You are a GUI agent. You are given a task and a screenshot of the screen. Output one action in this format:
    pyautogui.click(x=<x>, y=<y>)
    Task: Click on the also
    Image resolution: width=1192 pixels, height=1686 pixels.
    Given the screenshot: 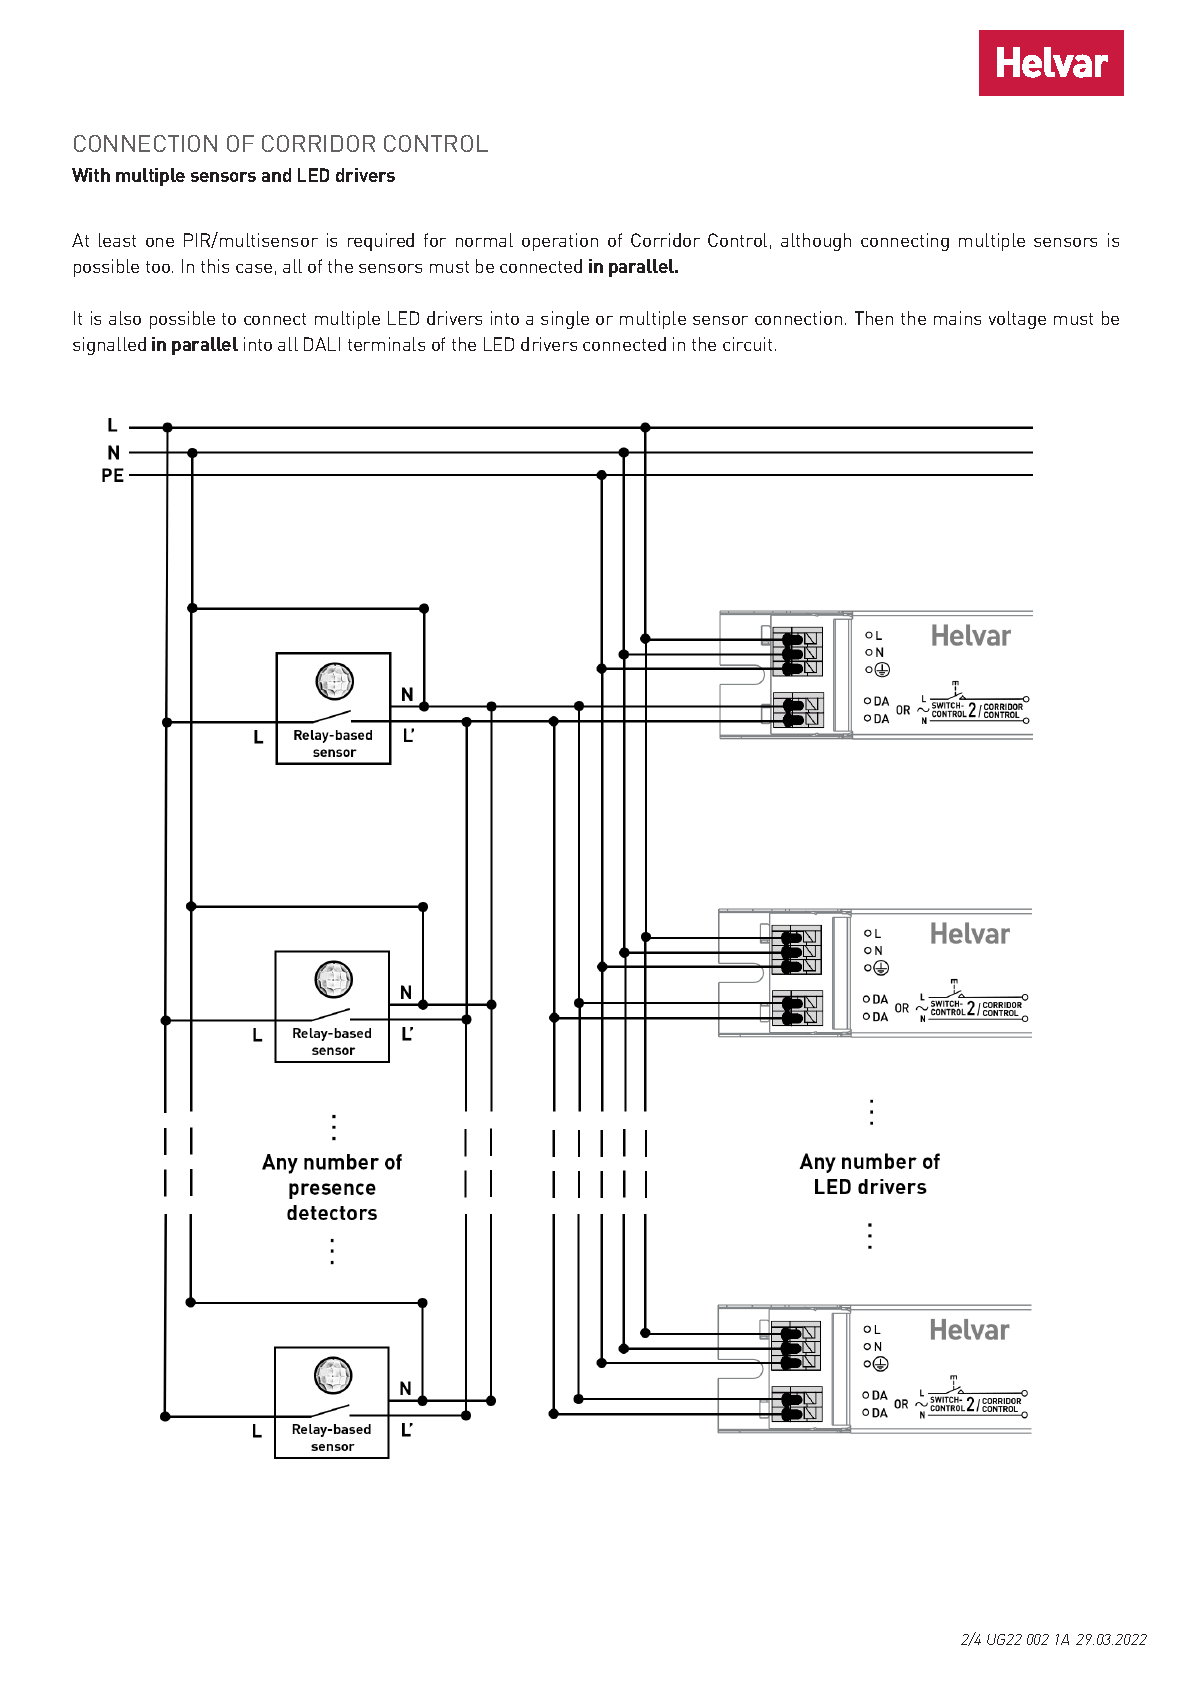 What is the action you would take?
    pyautogui.click(x=125, y=318)
